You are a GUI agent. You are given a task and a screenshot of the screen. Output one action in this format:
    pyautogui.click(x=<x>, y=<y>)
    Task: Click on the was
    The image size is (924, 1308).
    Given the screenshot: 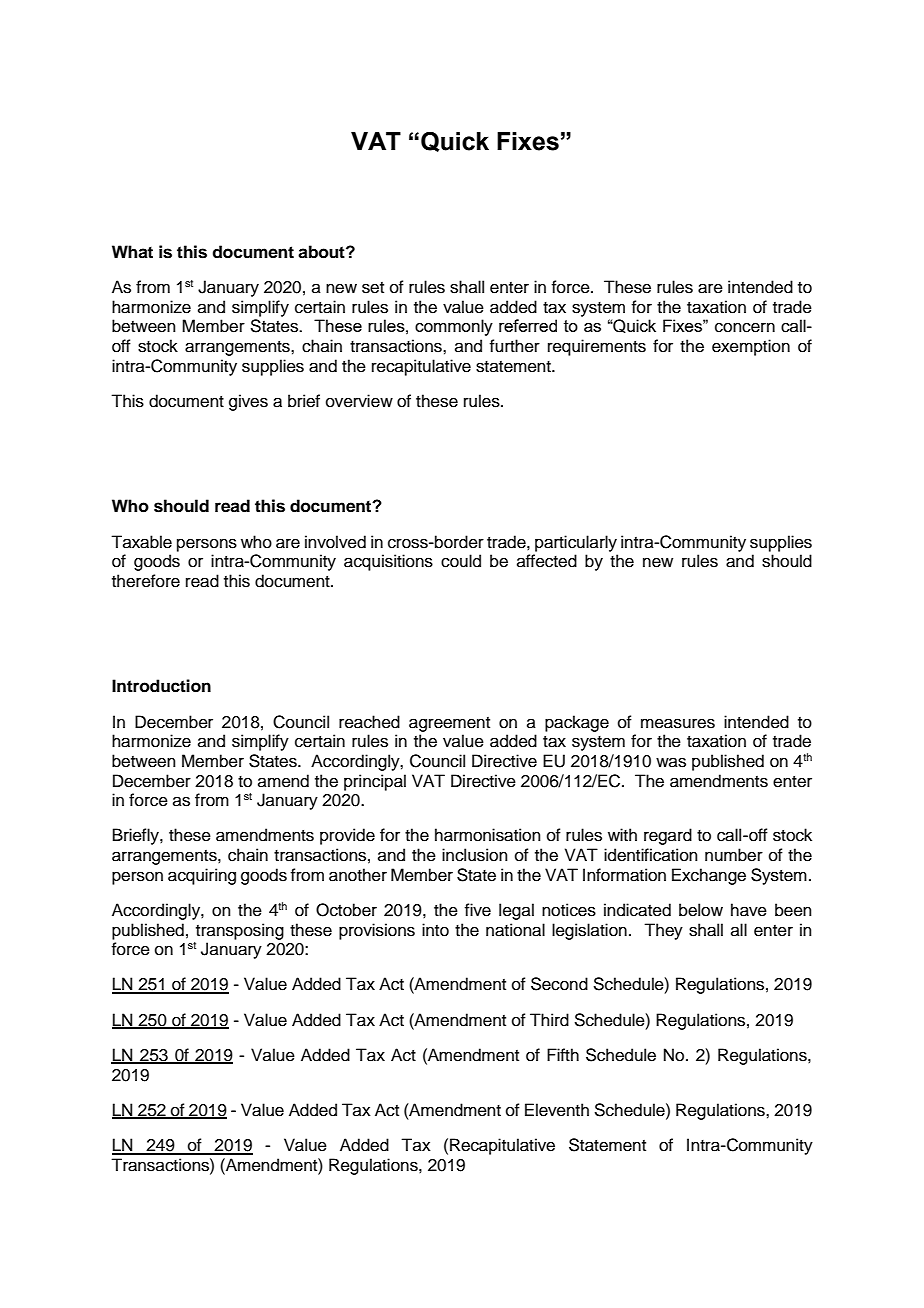 What is the action you would take?
    pyautogui.click(x=671, y=762)
